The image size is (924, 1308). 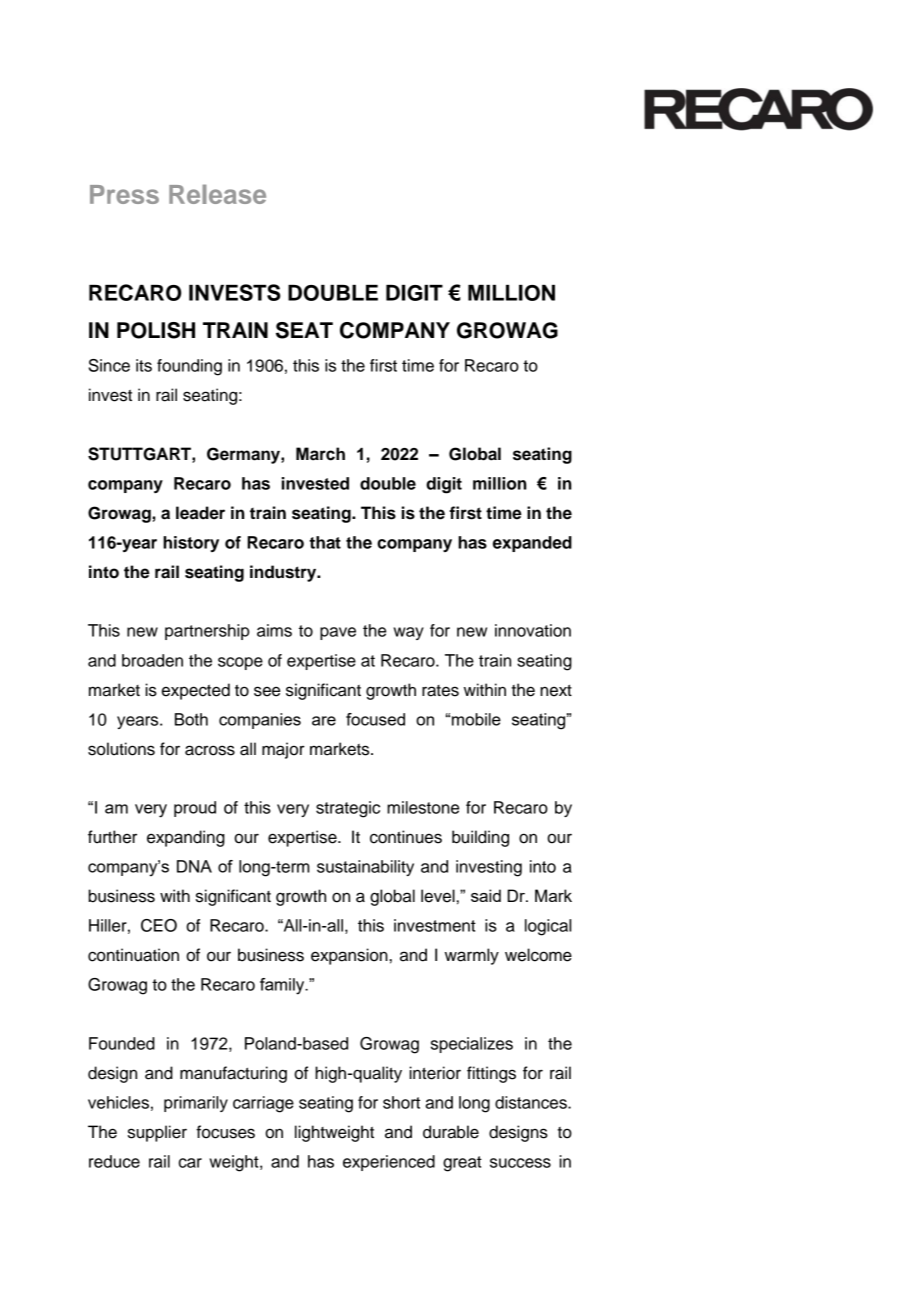 I want to click on expanded, so click(x=532, y=544).
